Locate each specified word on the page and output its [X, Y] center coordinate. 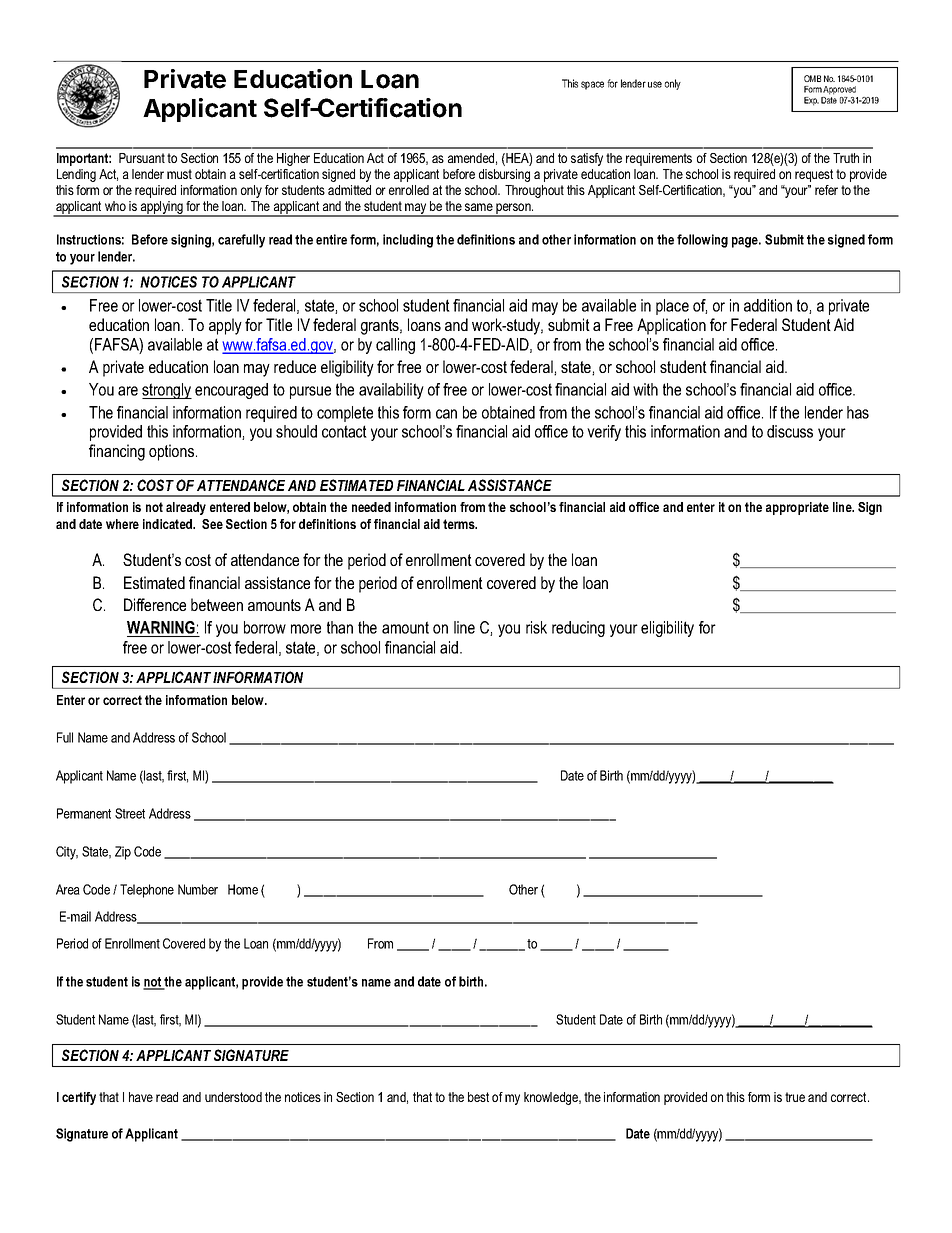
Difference [155, 604]
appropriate [797, 508]
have [141, 1097]
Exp [811, 101]
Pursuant [142, 158]
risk [536, 627]
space [592, 85]
